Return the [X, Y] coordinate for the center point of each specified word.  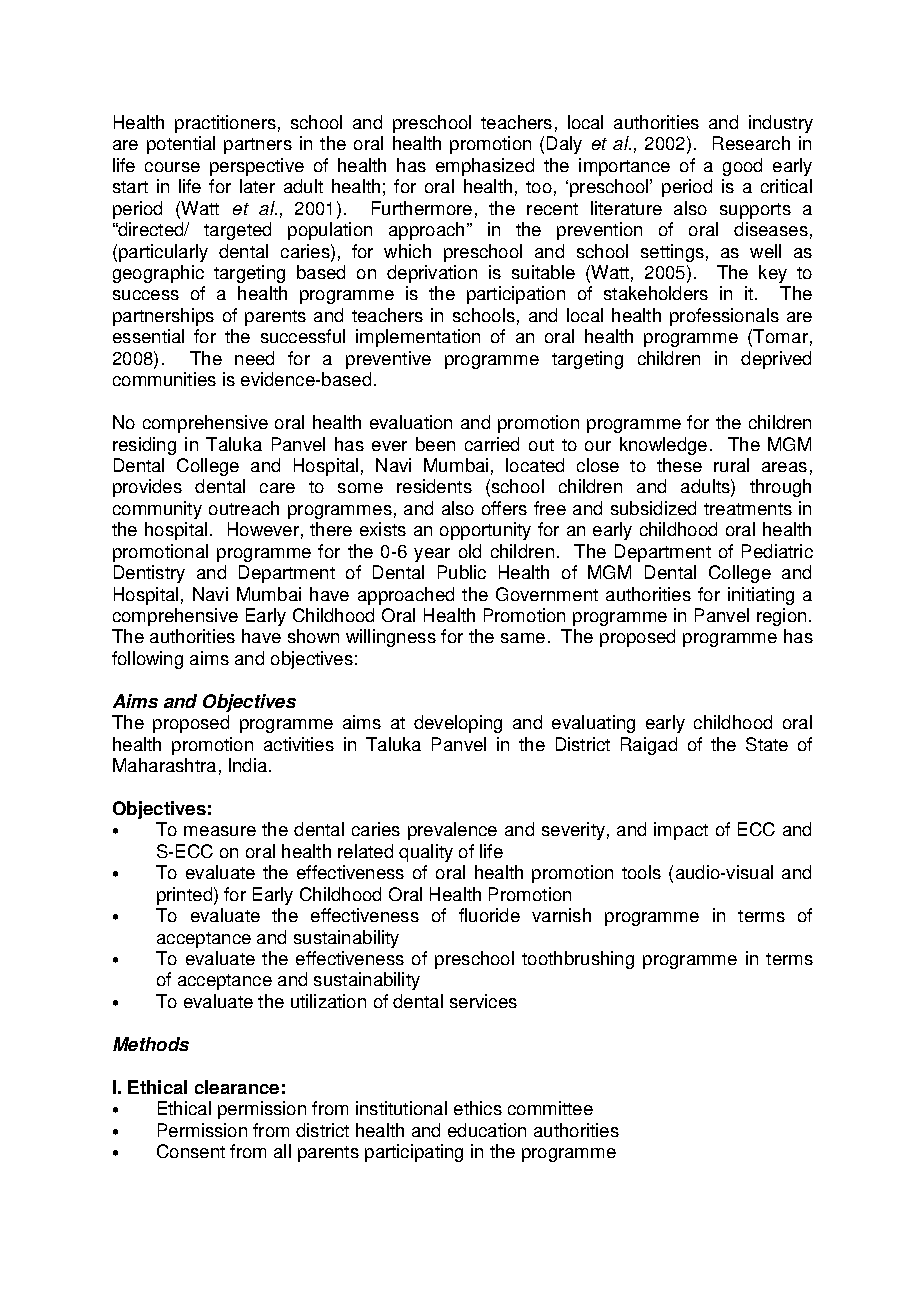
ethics [478, 1108]
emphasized [485, 167]
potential [181, 145]
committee [550, 1108]
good [742, 167]
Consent [191, 1151]
